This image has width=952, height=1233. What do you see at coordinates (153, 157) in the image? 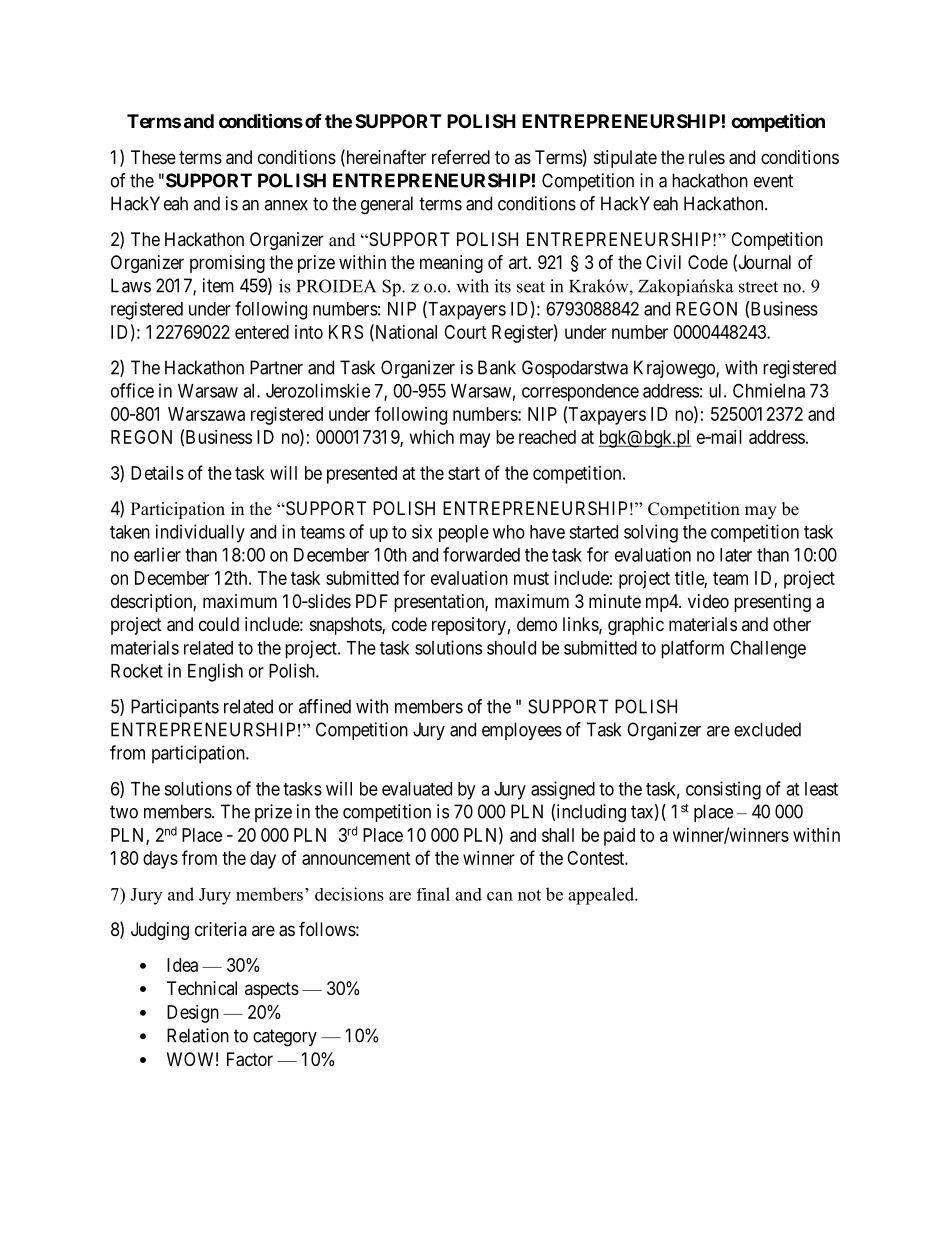
I see `These` at bounding box center [153, 157].
